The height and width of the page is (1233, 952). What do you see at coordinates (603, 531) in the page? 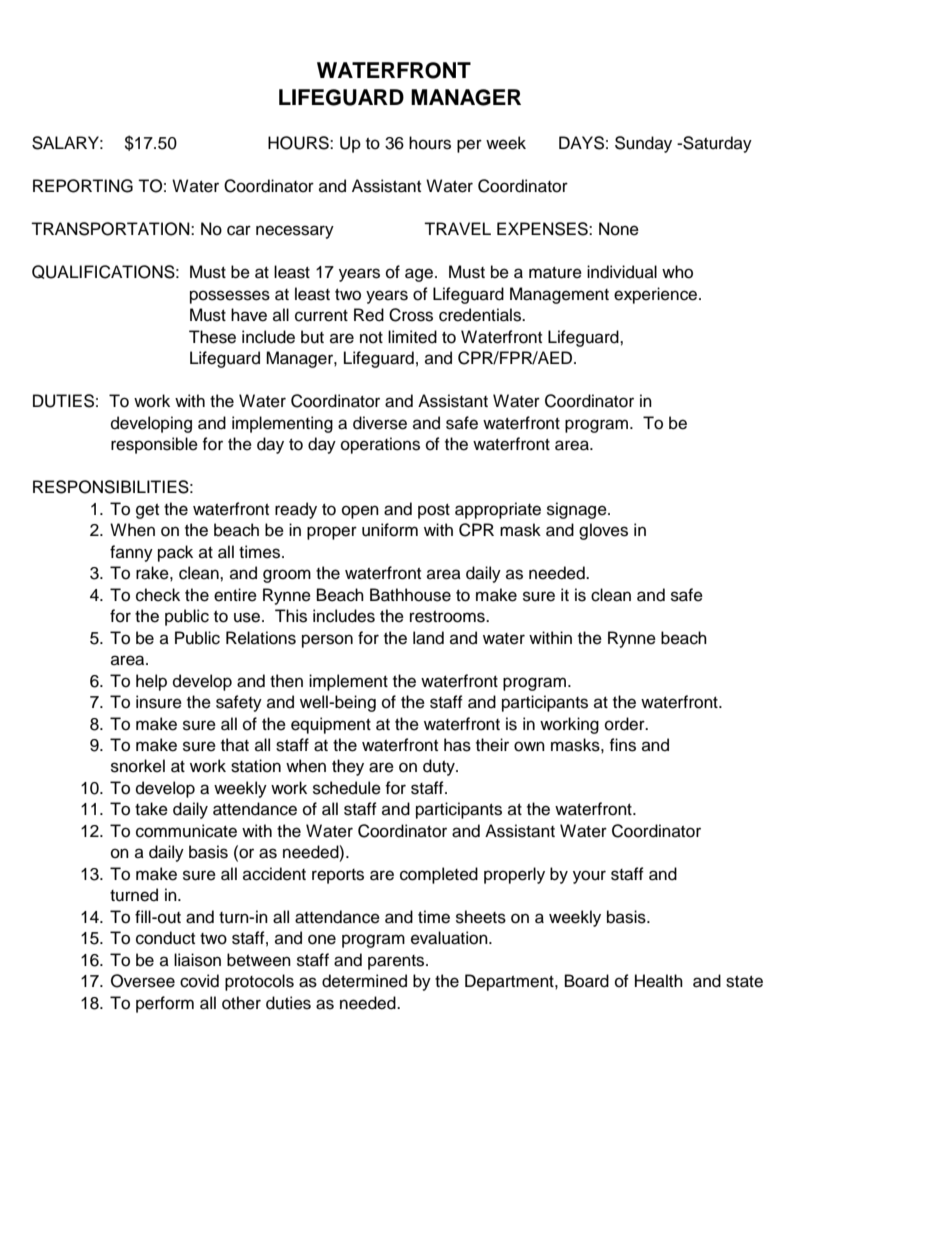
I see `gloves` at bounding box center [603, 531].
